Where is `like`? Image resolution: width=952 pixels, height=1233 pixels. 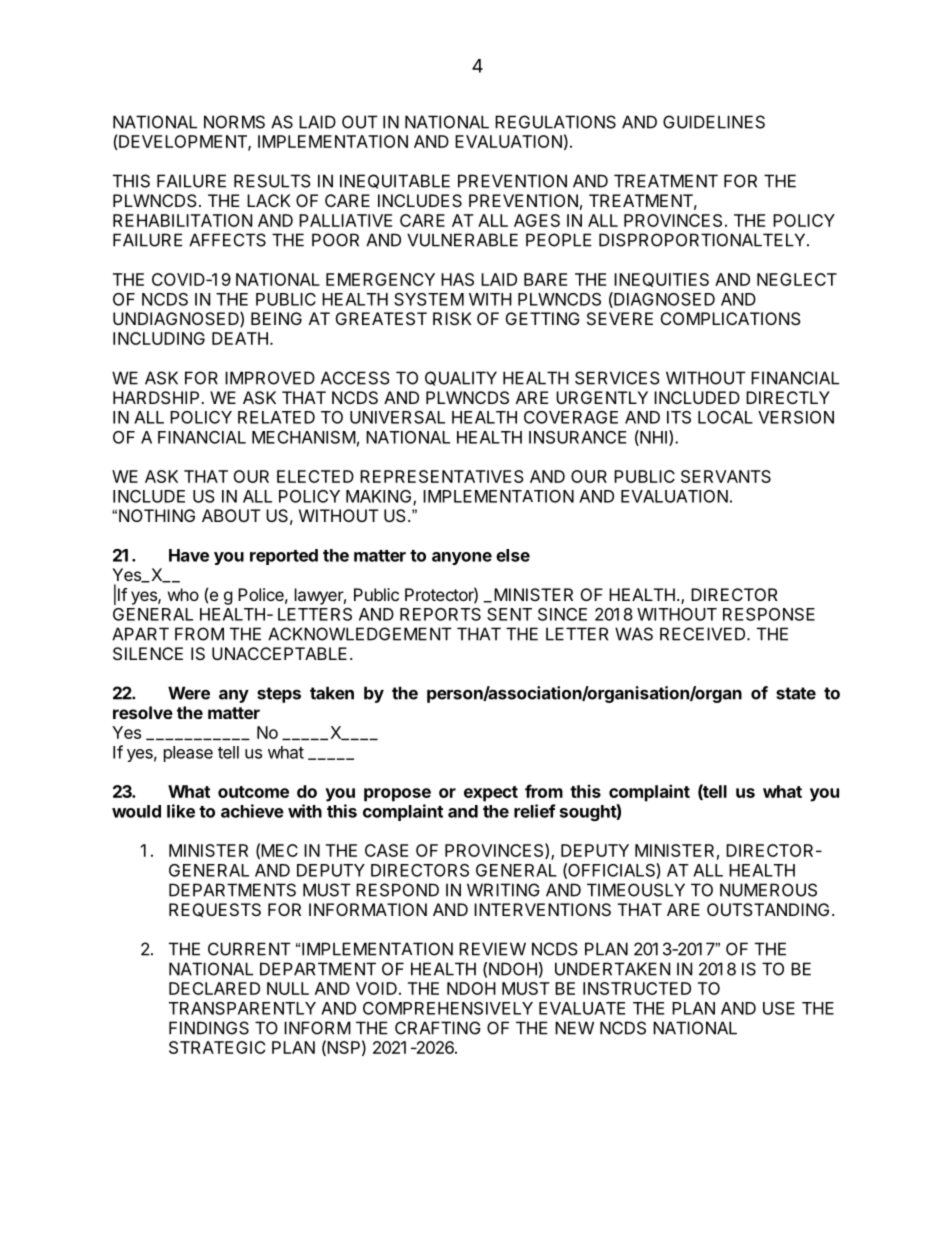
like is located at coordinates (181, 811).
